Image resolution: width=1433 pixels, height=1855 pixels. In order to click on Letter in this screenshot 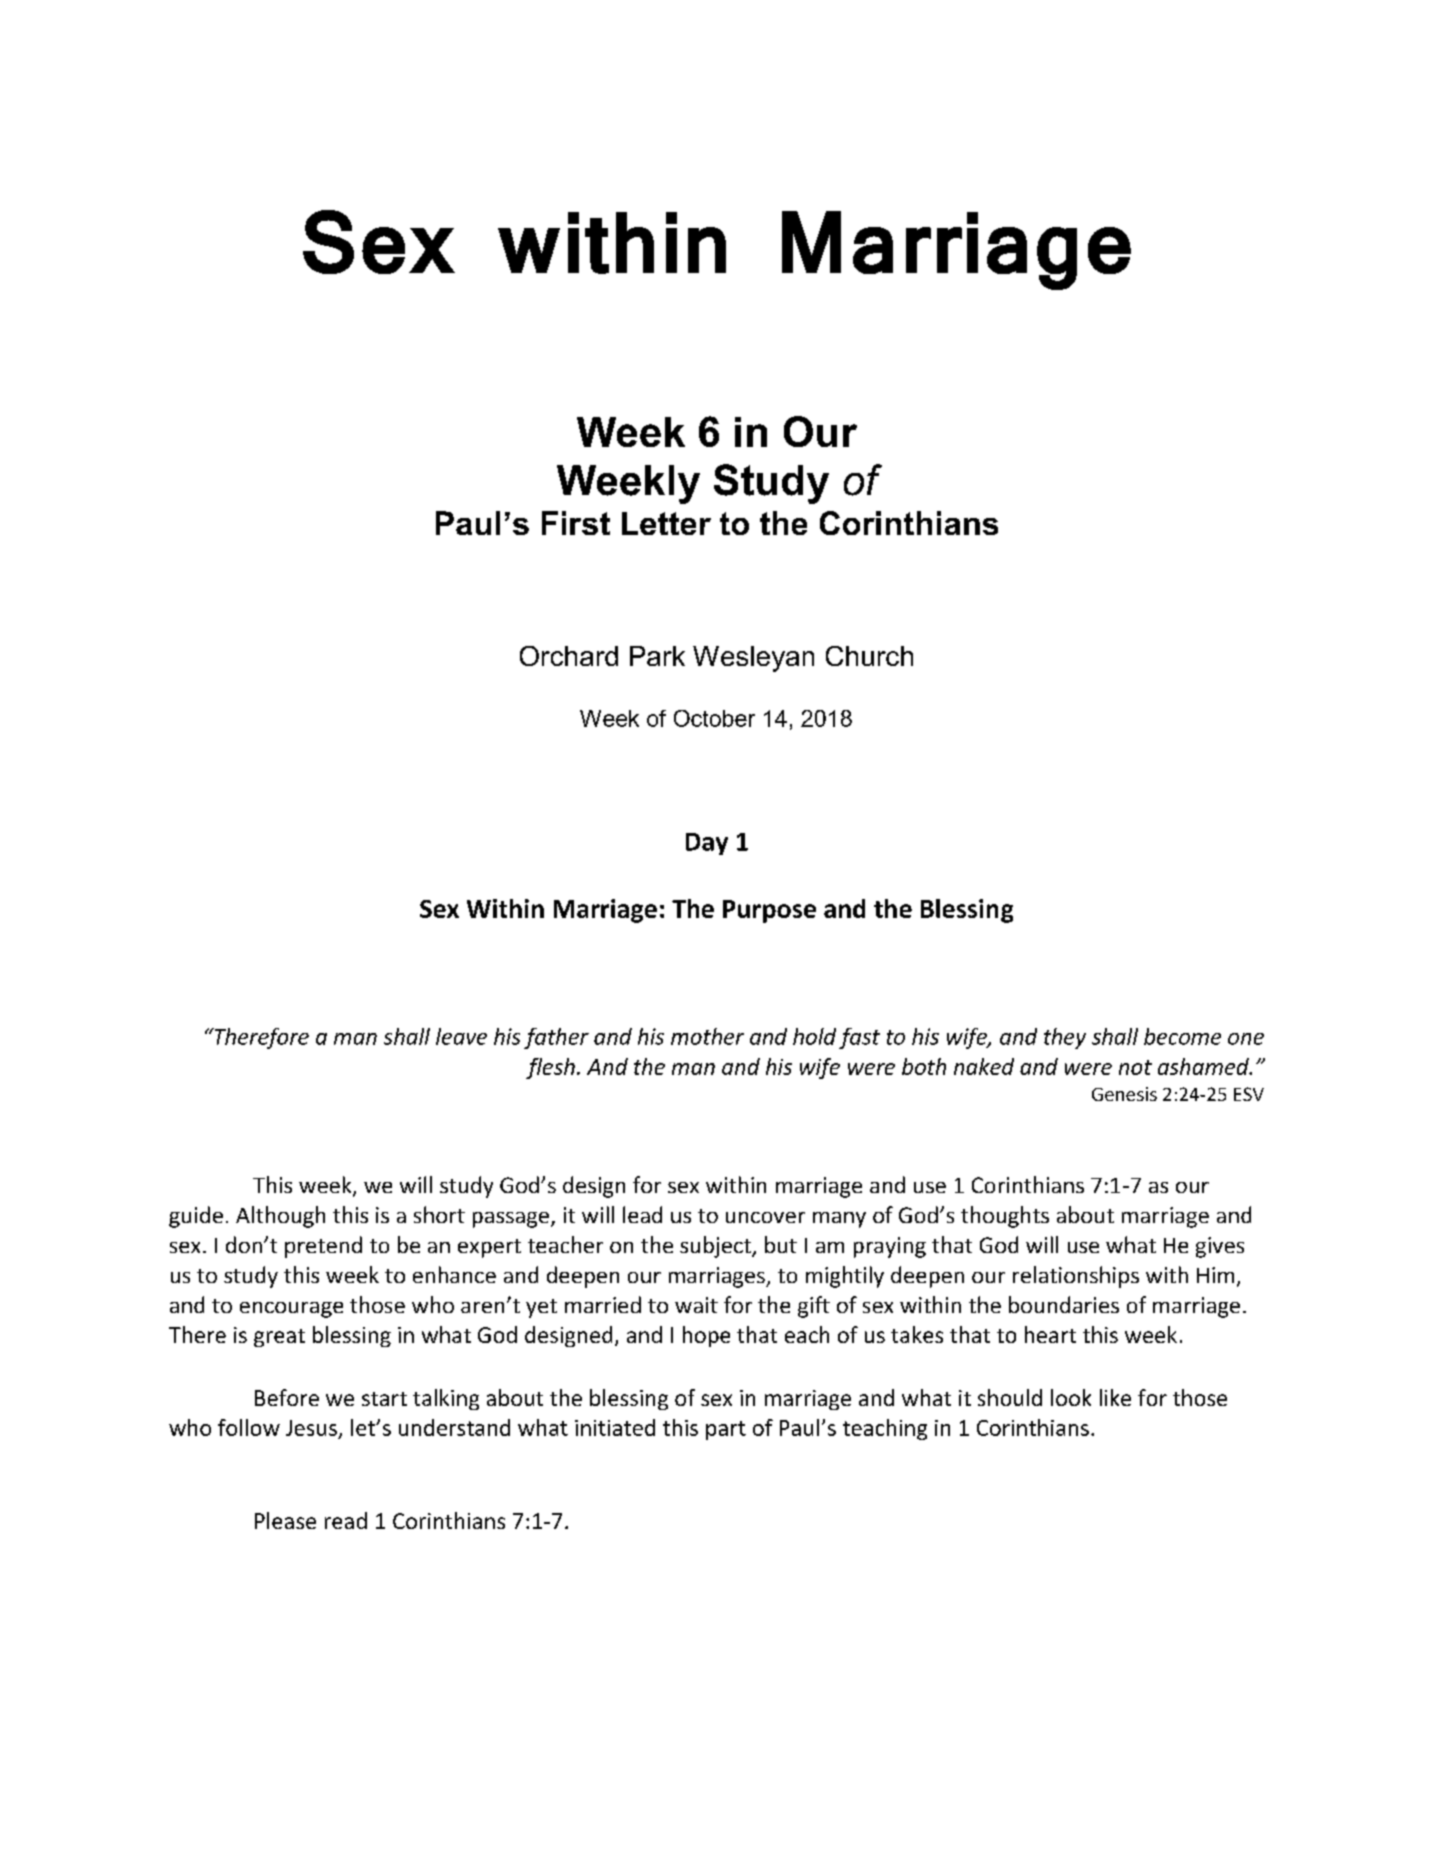, I will do `click(666, 523)`.
